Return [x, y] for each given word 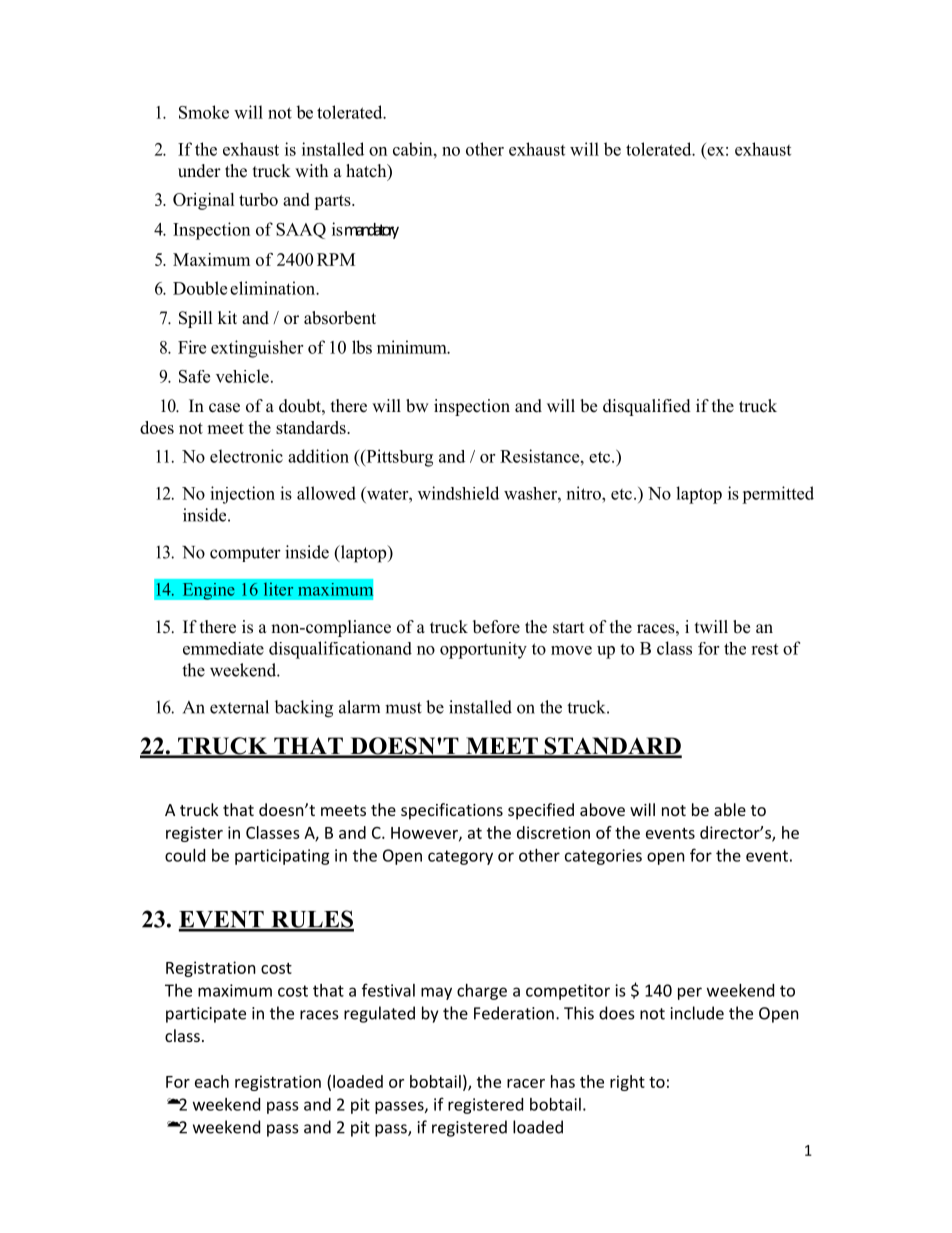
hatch [367, 172]
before [496, 627]
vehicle [242, 376]
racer [526, 1083]
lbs [362, 347]
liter [278, 589]
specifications [452, 811]
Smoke [204, 112]
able [730, 809]
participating [282, 857]
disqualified [647, 407]
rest [764, 649]
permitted [778, 495]
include [697, 1013]
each [212, 1081]
